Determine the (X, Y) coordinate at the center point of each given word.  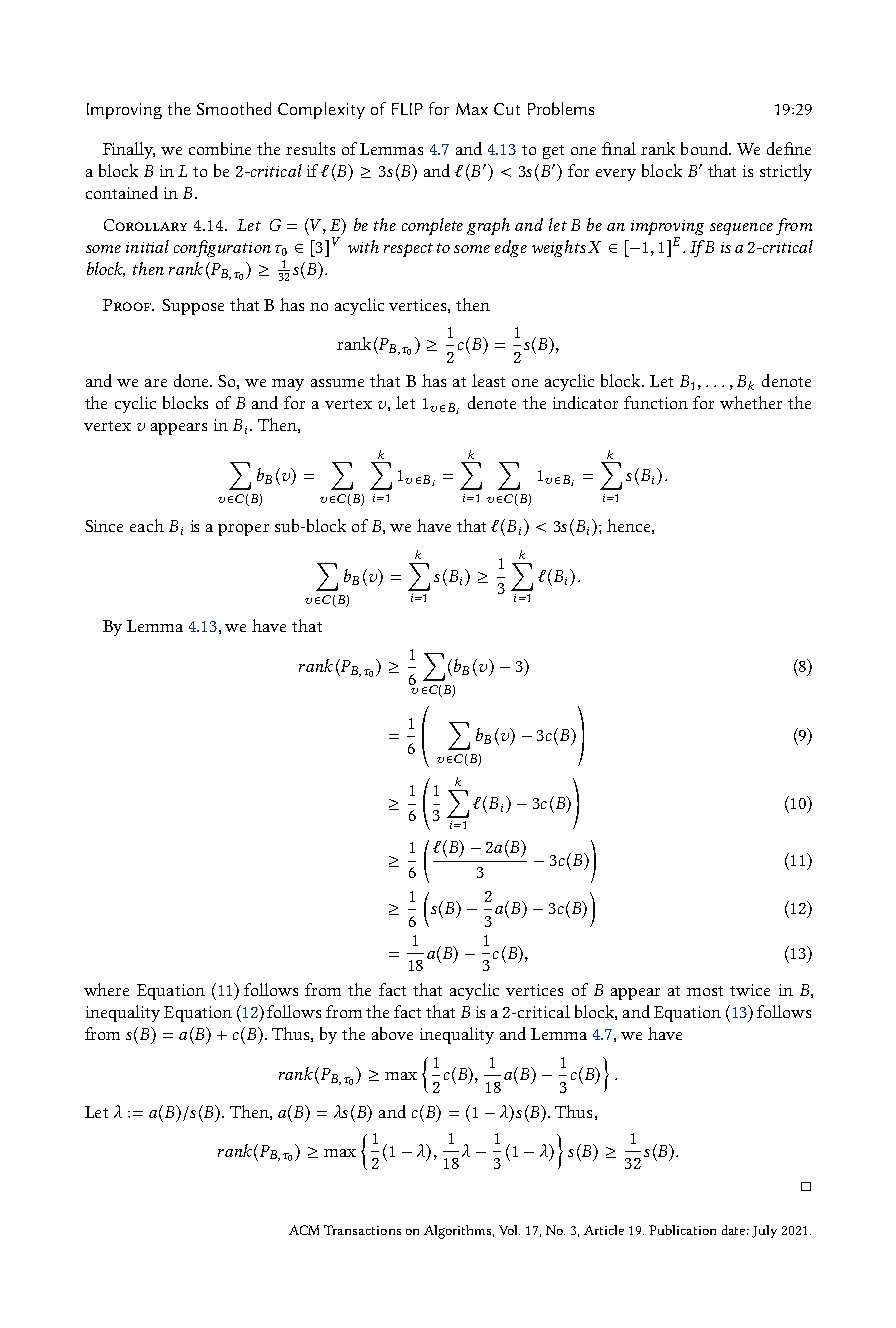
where (106, 989)
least (488, 380)
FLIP (407, 109)
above (392, 1033)
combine (220, 148)
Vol (509, 1230)
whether (751, 402)
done (192, 380)
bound (705, 148)
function (656, 402)
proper (243, 530)
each (147, 525)
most (705, 991)
